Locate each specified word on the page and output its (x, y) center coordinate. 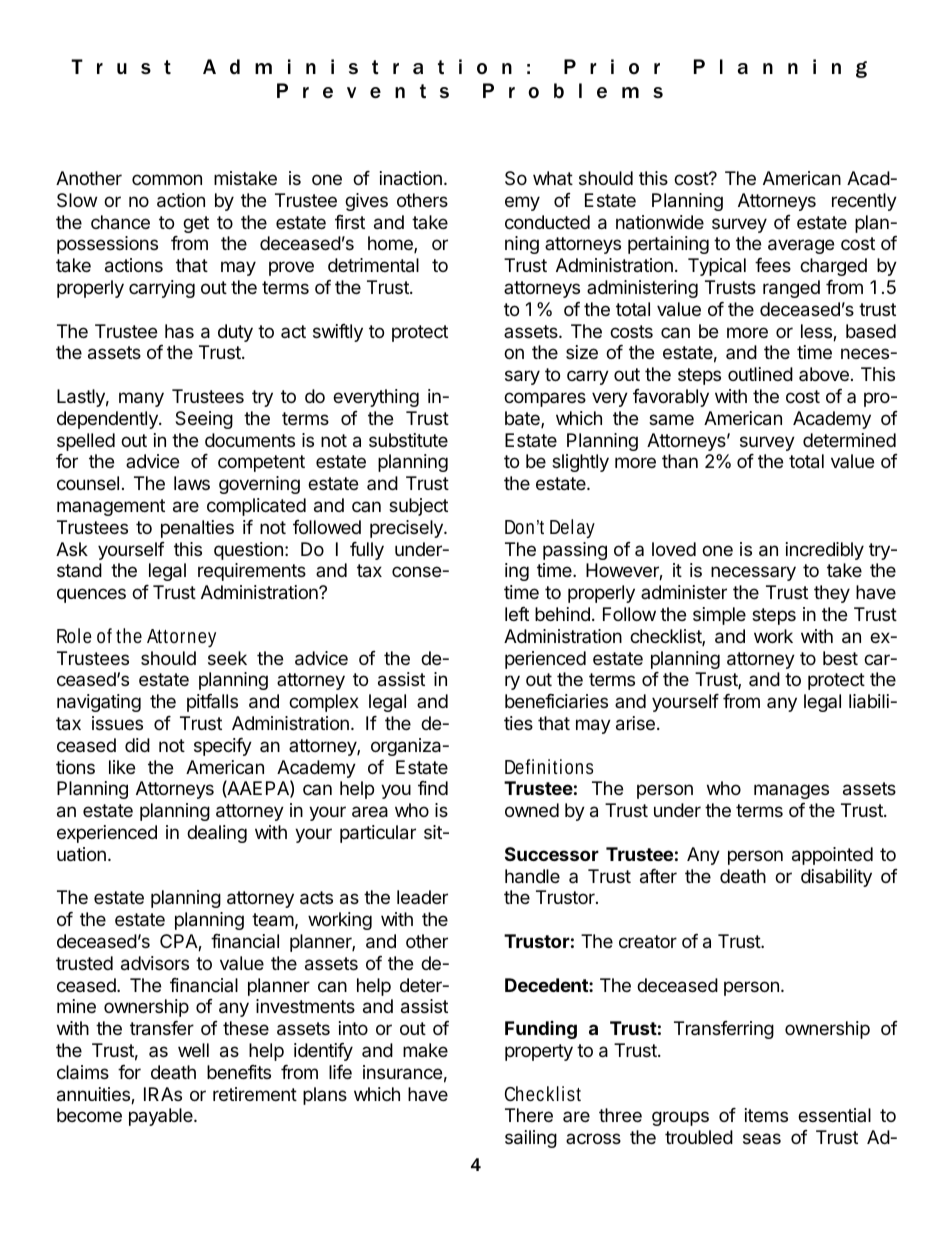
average (801, 246)
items (766, 1115)
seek (227, 658)
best (840, 658)
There (529, 1115)
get (196, 224)
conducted (547, 222)
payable (162, 1117)
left (517, 614)
